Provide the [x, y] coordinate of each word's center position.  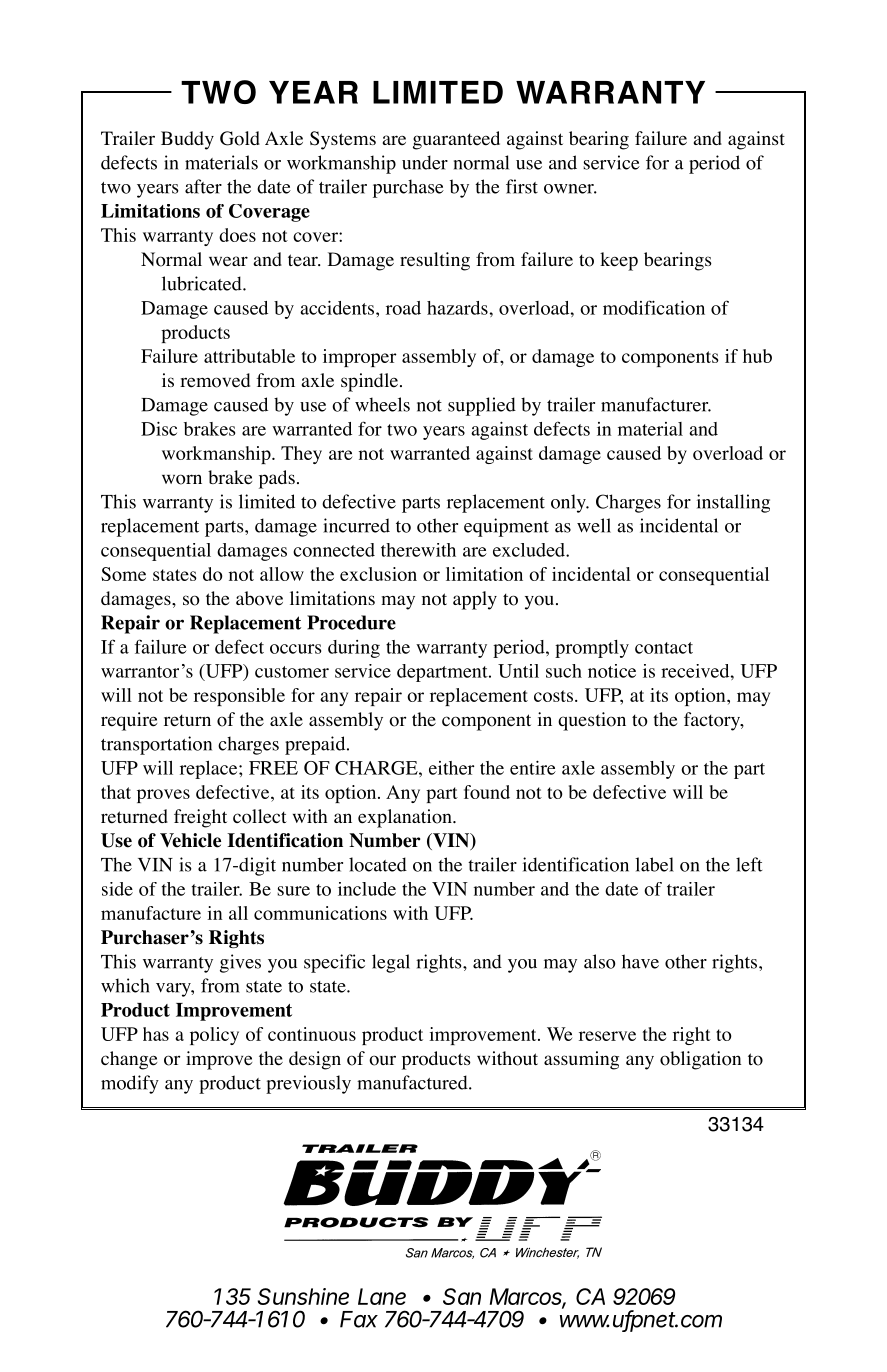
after [203, 186]
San [462, 1296]
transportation [156, 745]
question [592, 721]
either [451, 768]
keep [619, 261]
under [425, 162]
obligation [700, 1060]
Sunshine [303, 1296]
